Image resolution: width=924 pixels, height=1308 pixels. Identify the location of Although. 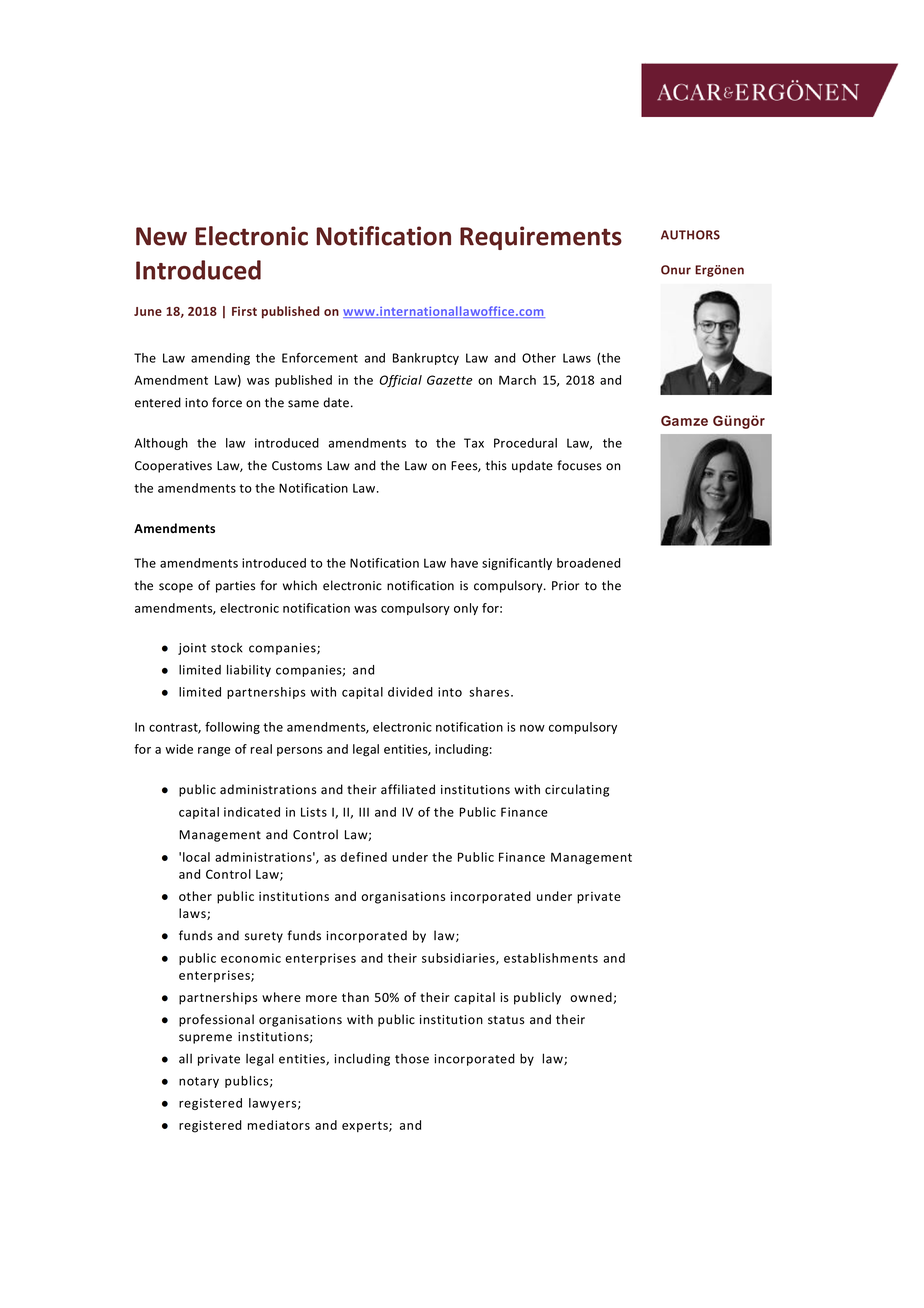
(161, 444).
